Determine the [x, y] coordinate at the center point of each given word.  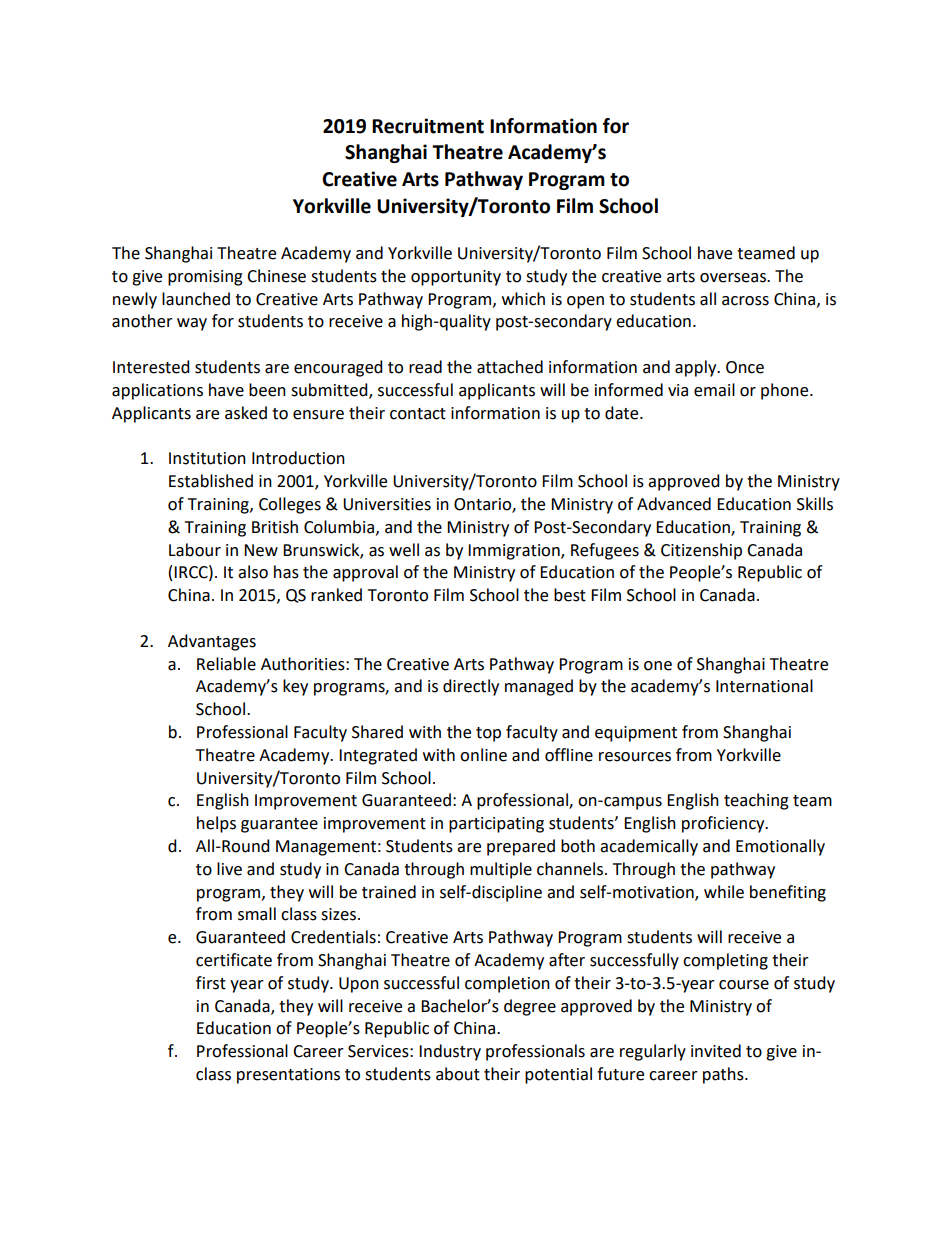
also [253, 572]
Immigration [515, 552]
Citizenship [701, 551]
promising [205, 278]
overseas [734, 278]
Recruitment [428, 126]
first [211, 983]
